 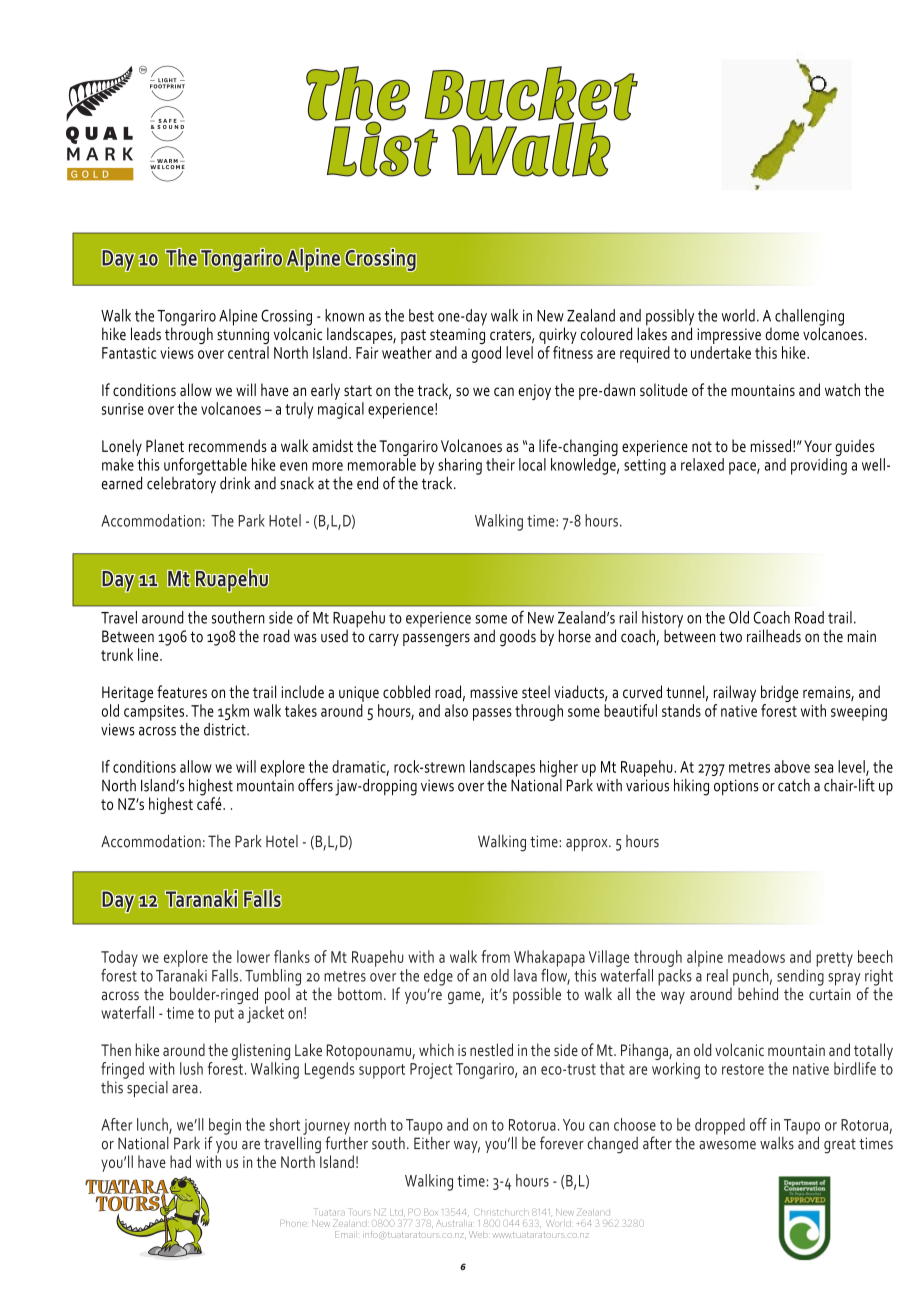 What do you see at coordinates (180, 1161) in the page?
I see `had` at bounding box center [180, 1161].
